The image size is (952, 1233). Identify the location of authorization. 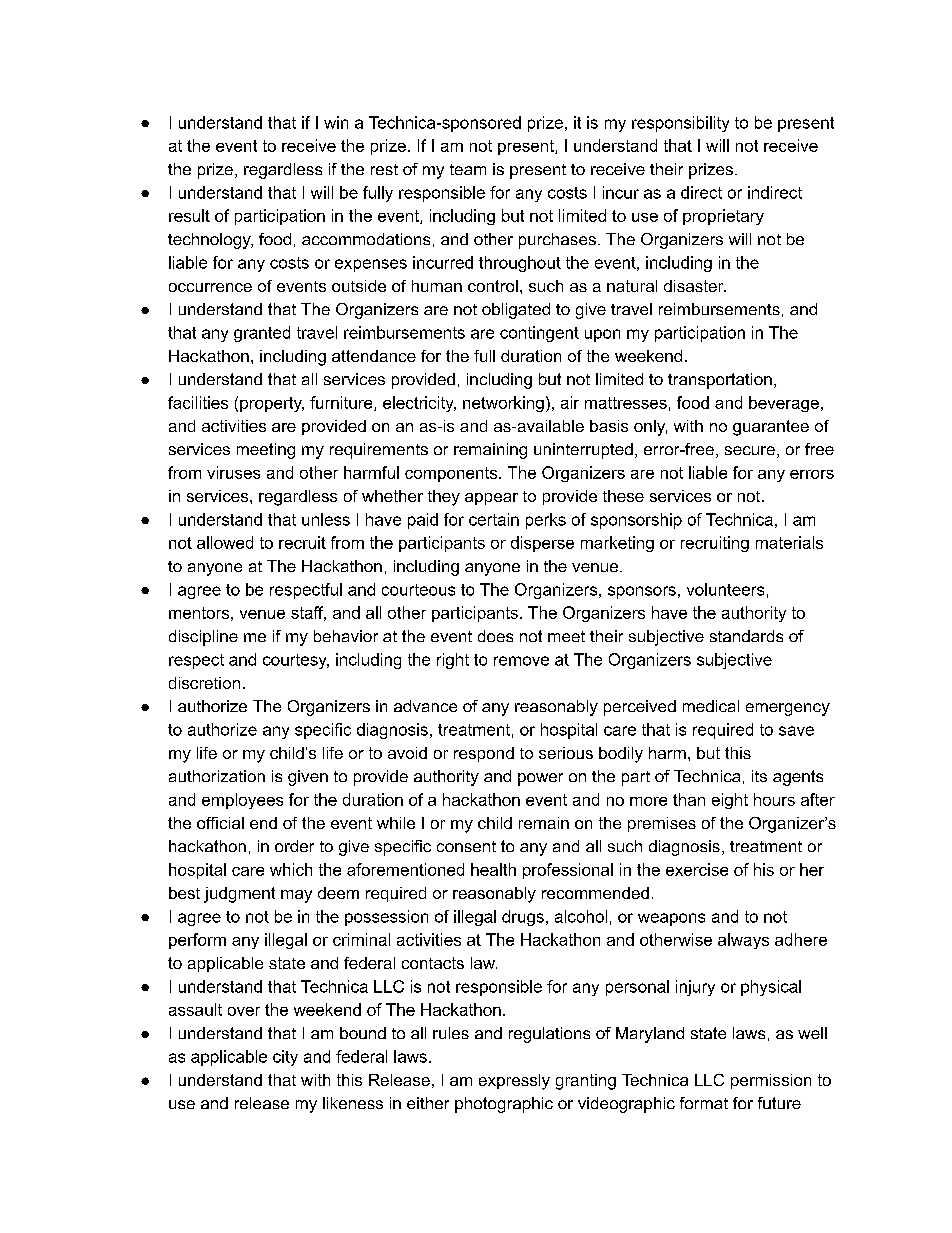
(217, 776).
